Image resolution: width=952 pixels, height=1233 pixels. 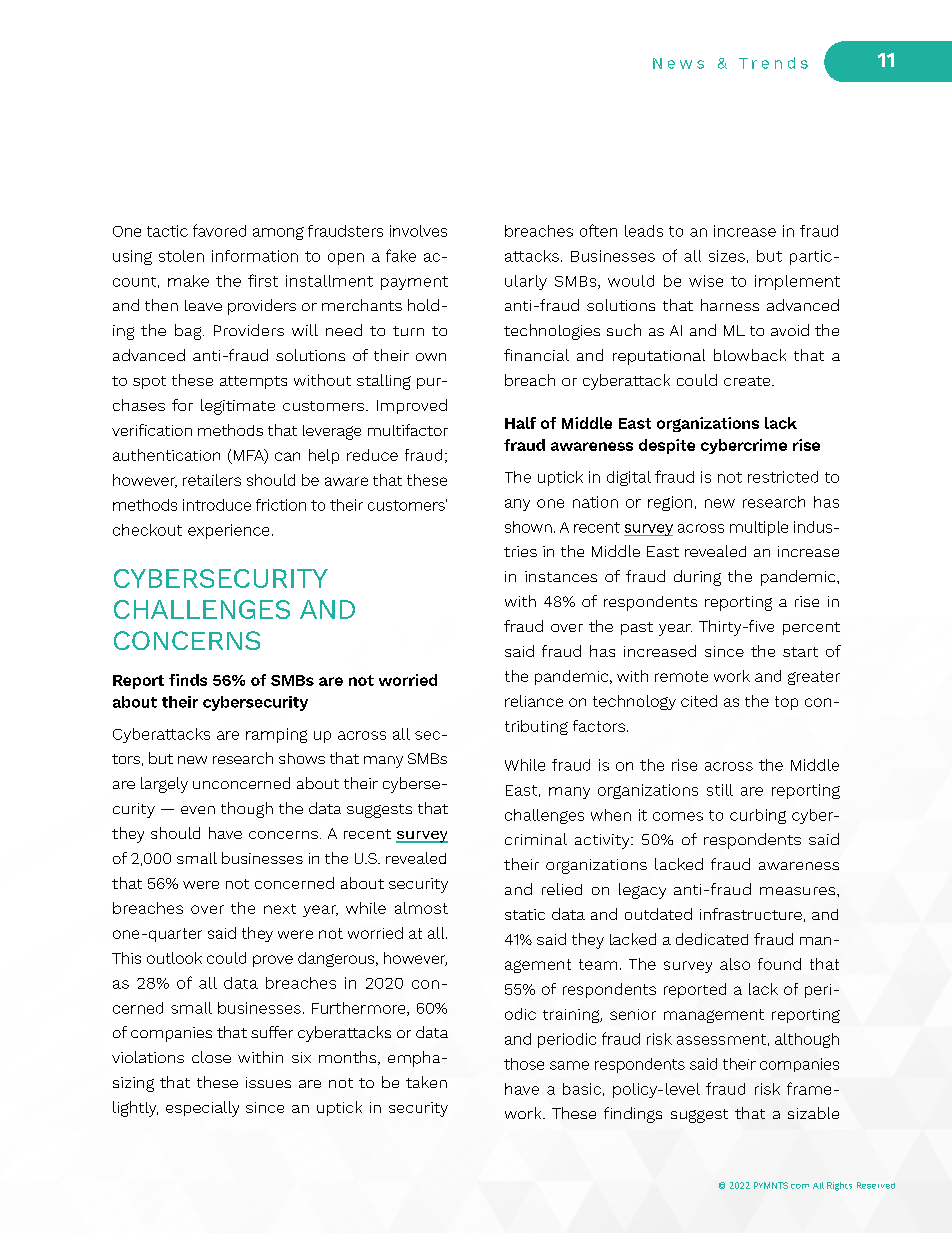 I want to click on even, so click(x=198, y=810).
